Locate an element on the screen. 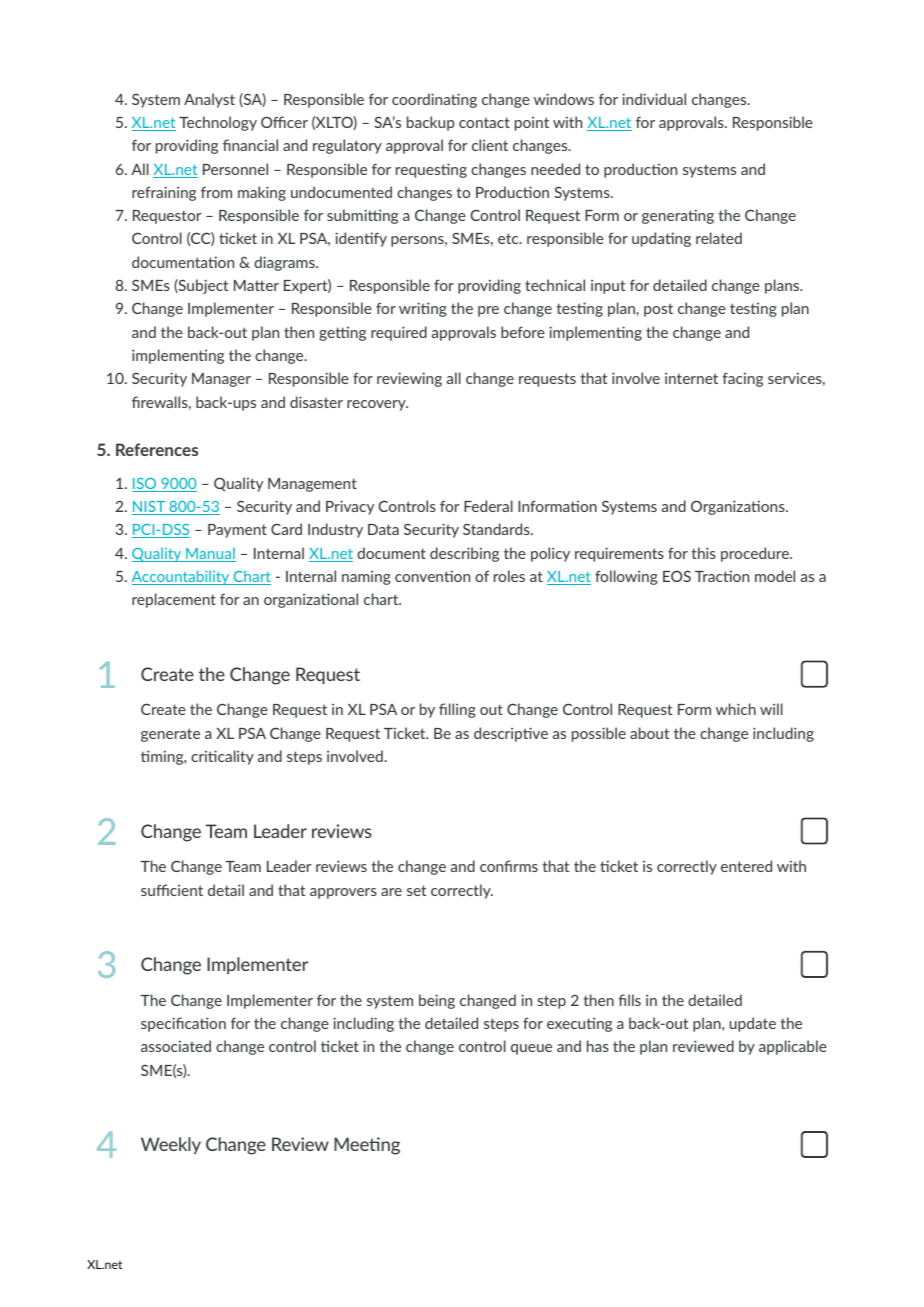 The image size is (924, 1307). before is located at coordinates (523, 332).
